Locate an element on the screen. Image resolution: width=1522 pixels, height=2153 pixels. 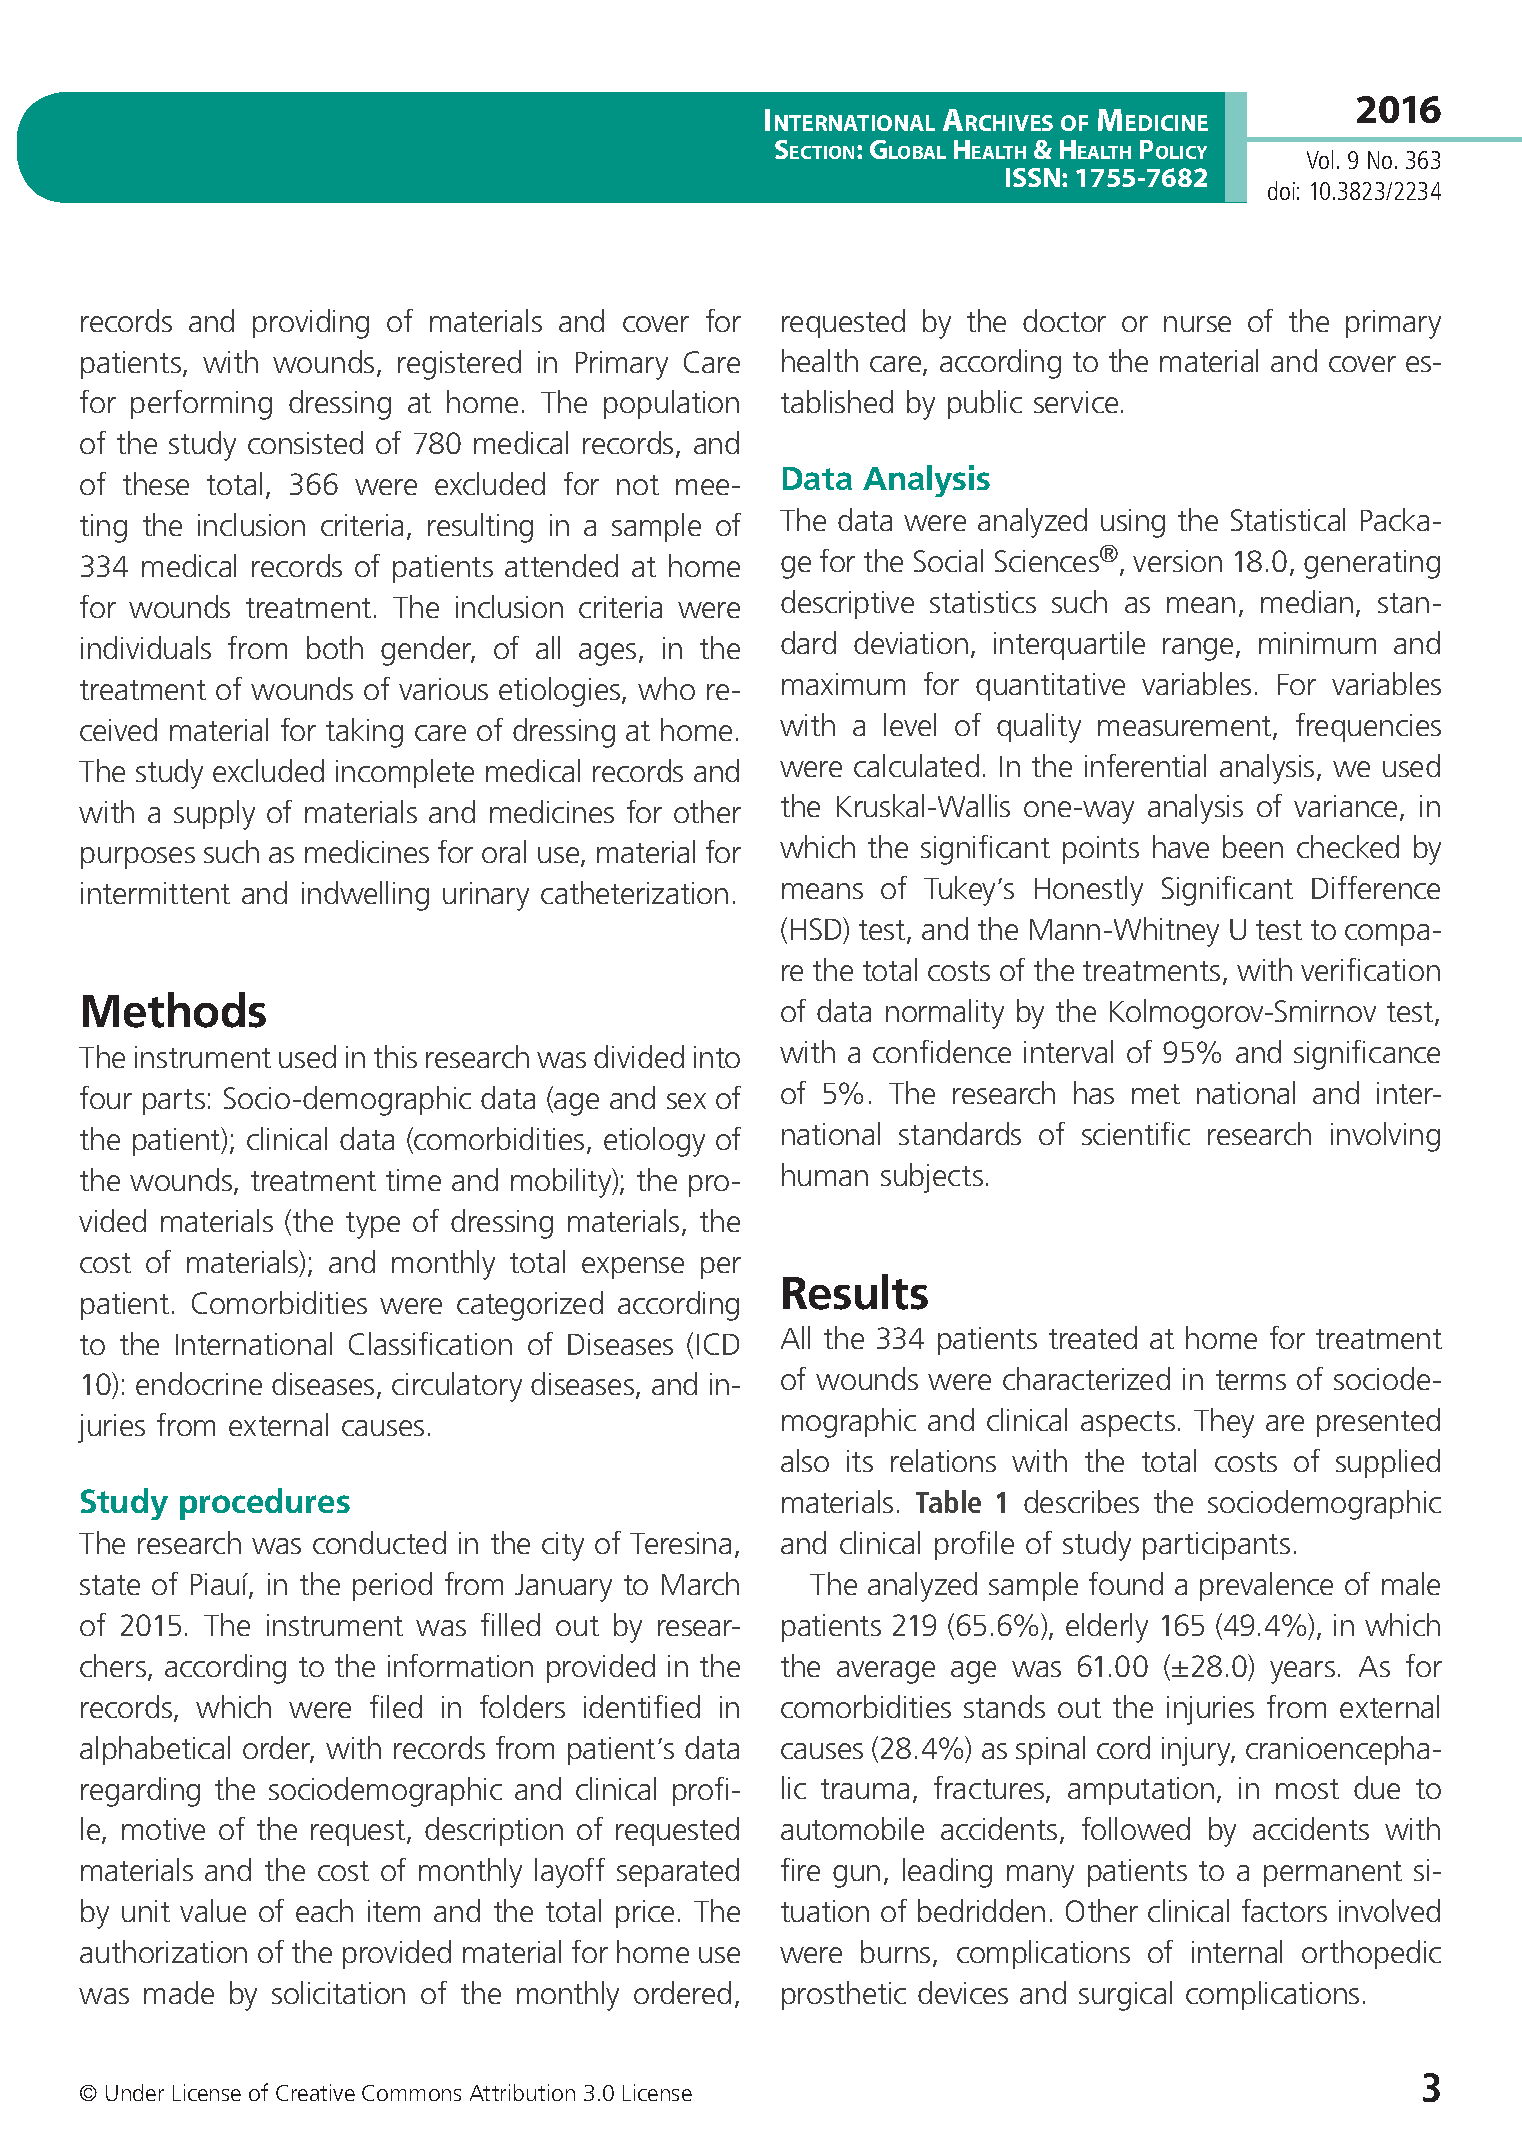
supply is located at coordinates (214, 815).
